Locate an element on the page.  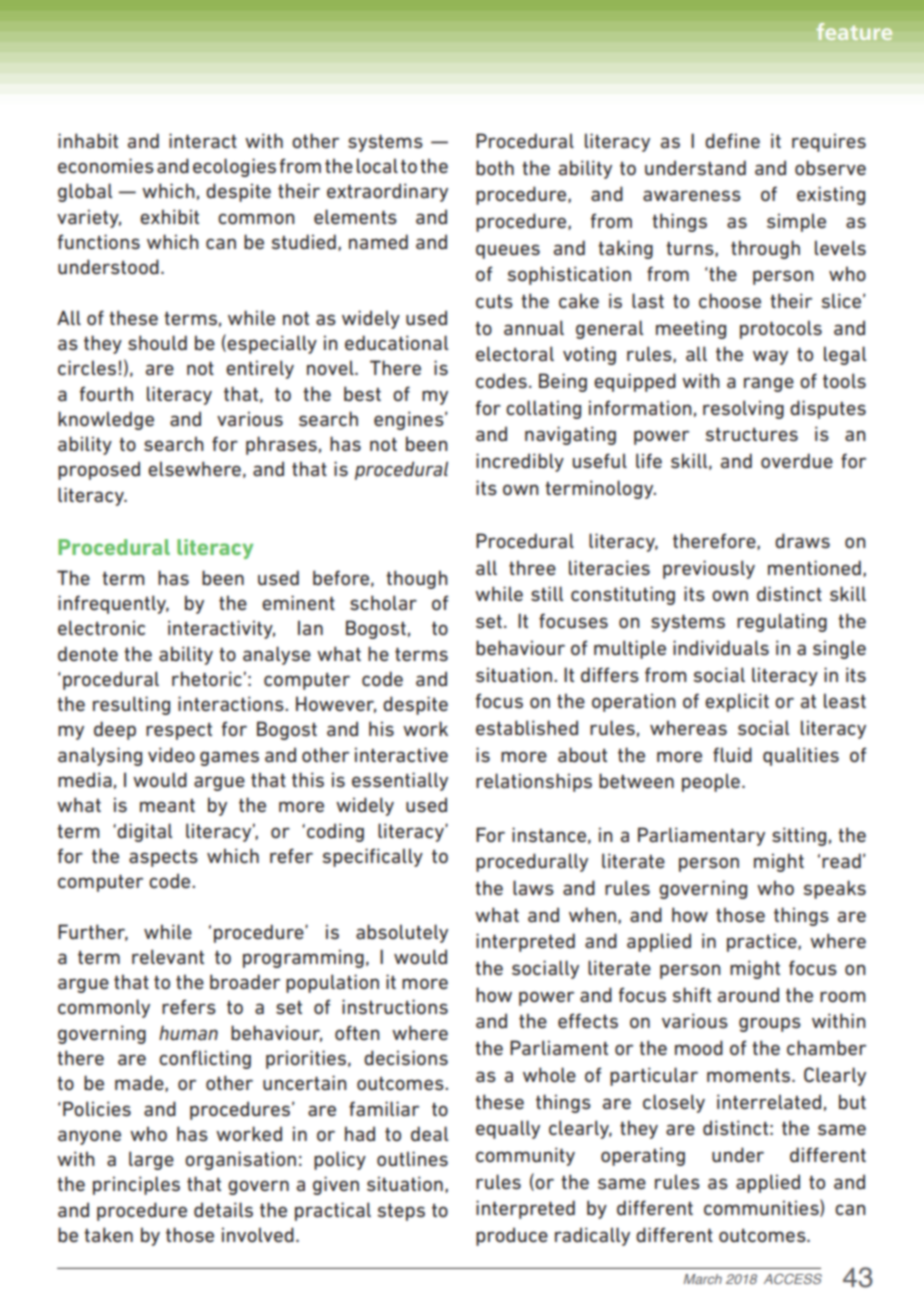
produce is located at coordinates (512, 1236).
